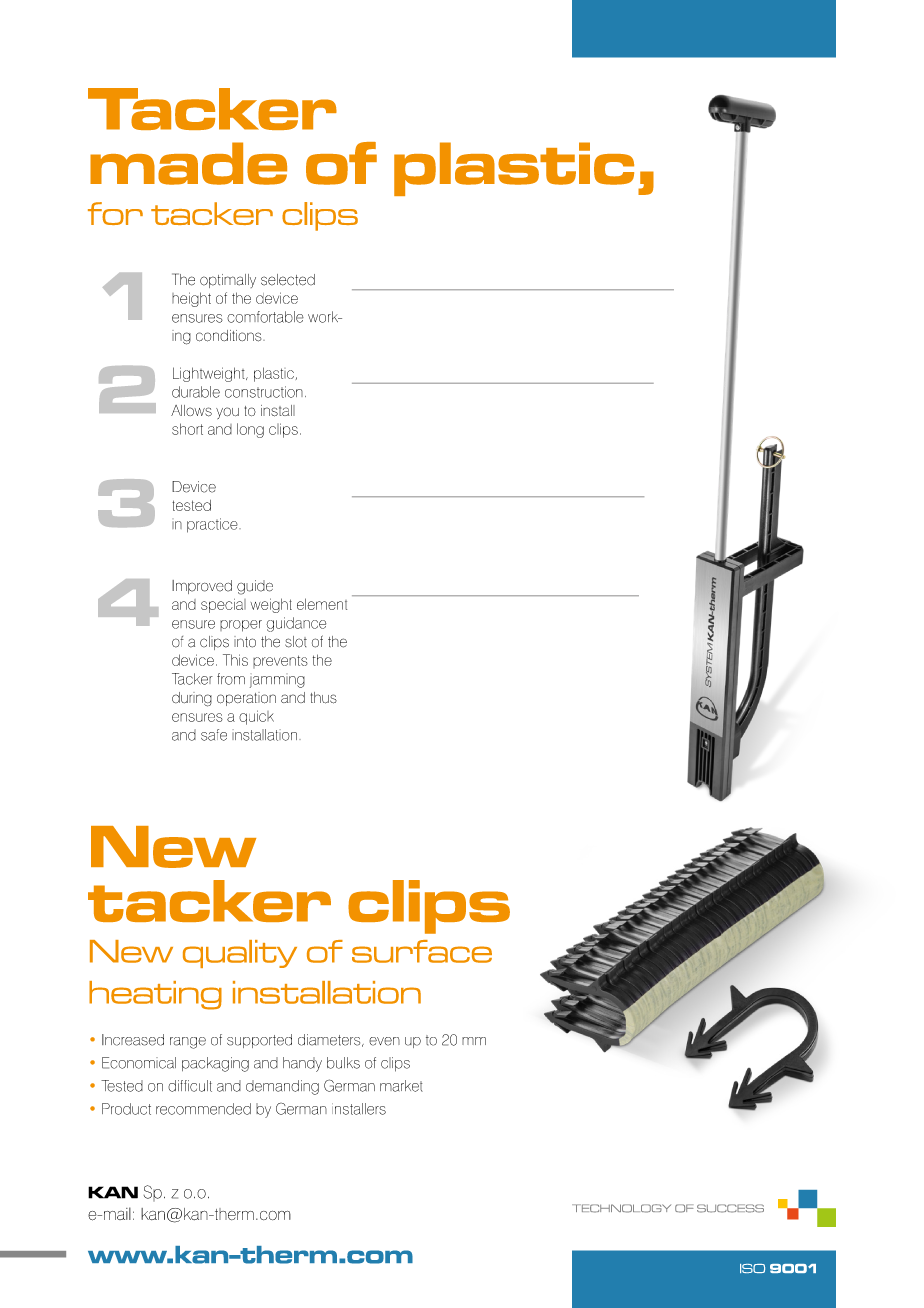 This image has height=1308, width=924. Describe the element at coordinates (203, 1109) in the image. I see `recommended` at that location.
